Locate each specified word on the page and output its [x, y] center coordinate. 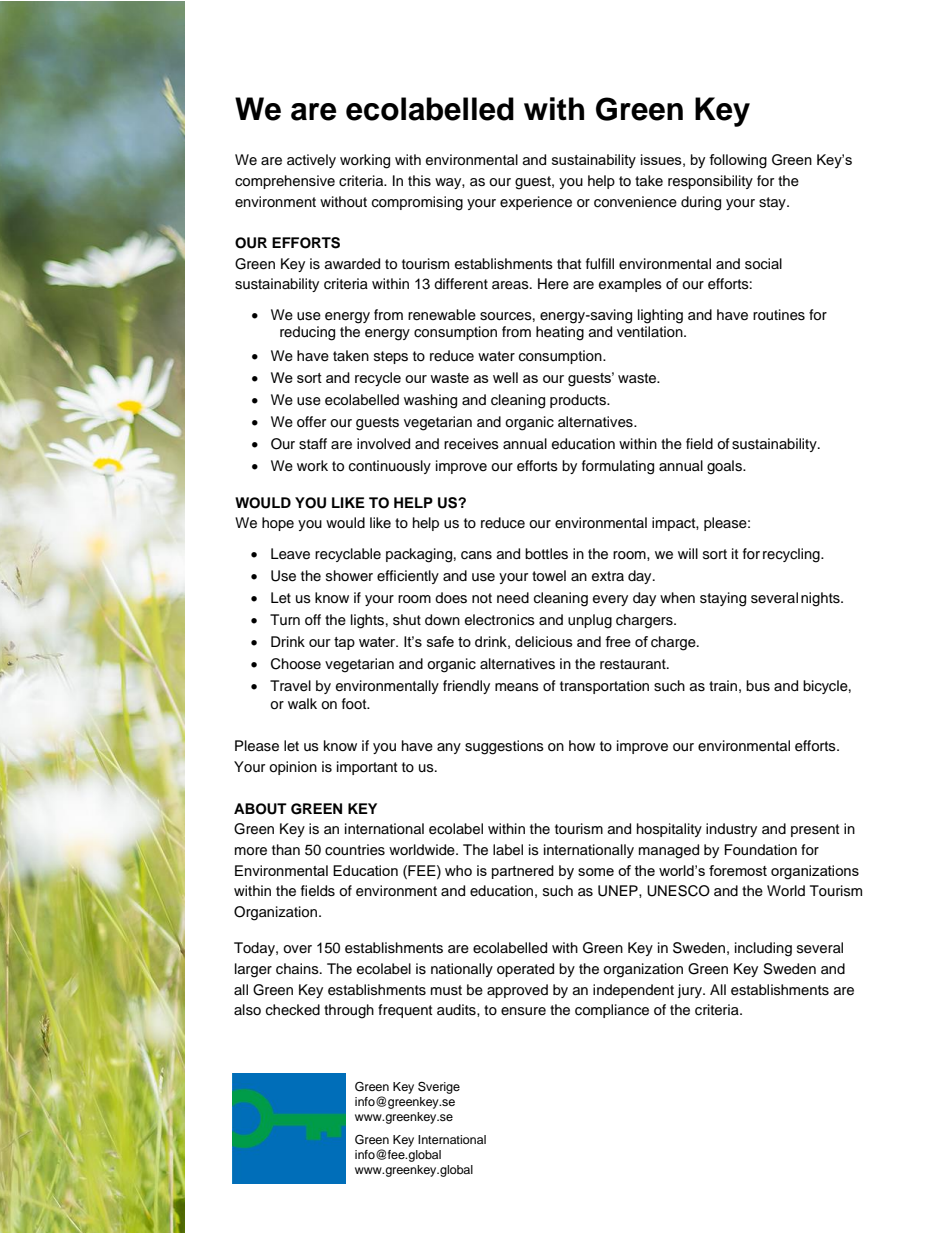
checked [293, 1010]
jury [690, 991]
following [738, 161]
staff [313, 444]
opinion [293, 768]
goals [725, 467]
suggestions [504, 747]
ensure [523, 1011]
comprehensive [285, 182]
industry [731, 830]
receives [471, 444]
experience [536, 203]
